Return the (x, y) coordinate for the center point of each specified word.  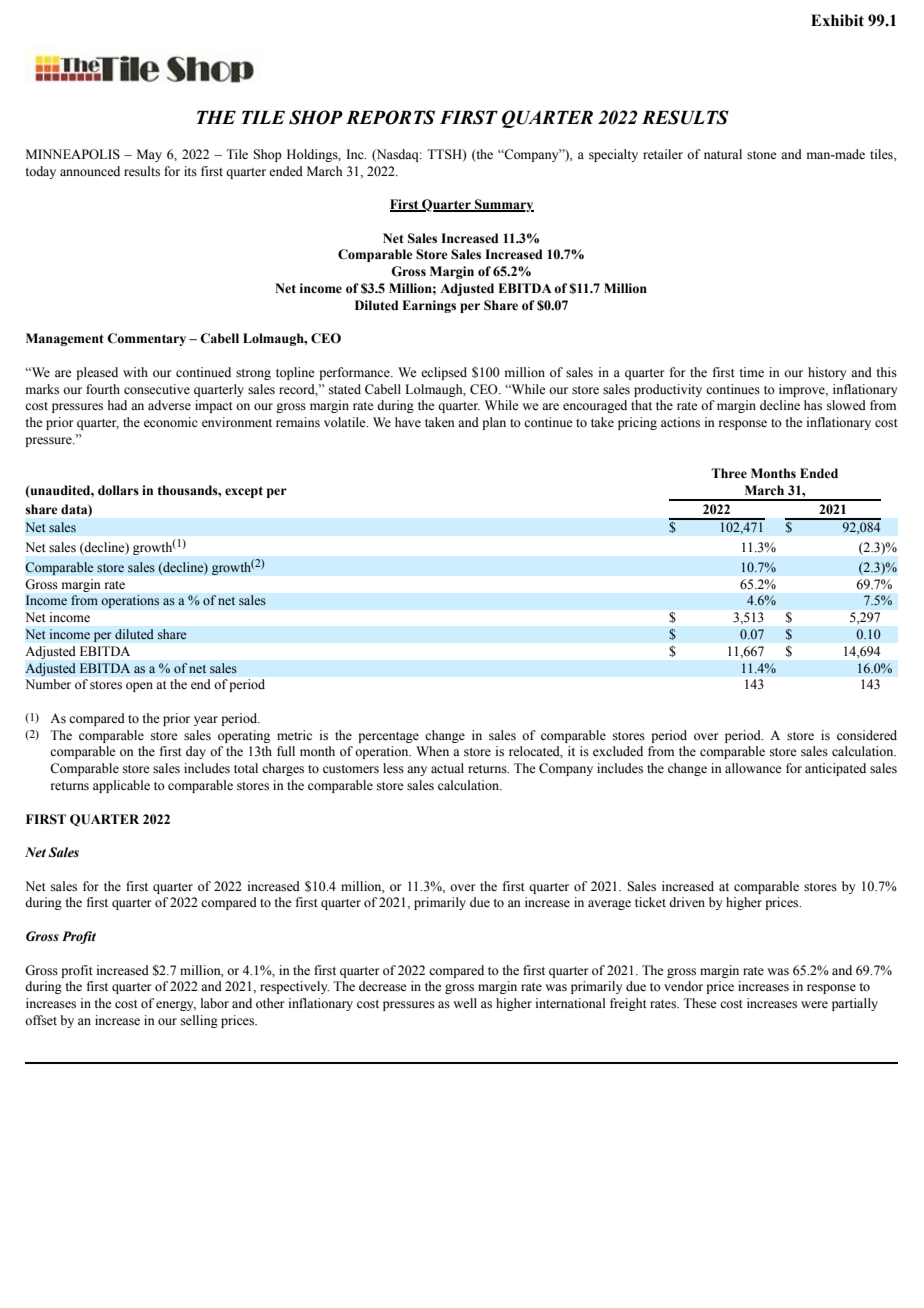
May (149, 155)
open (139, 687)
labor (215, 1003)
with (135, 372)
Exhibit (837, 20)
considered (867, 735)
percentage (388, 737)
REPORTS (390, 117)
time (751, 372)
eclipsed (444, 373)
